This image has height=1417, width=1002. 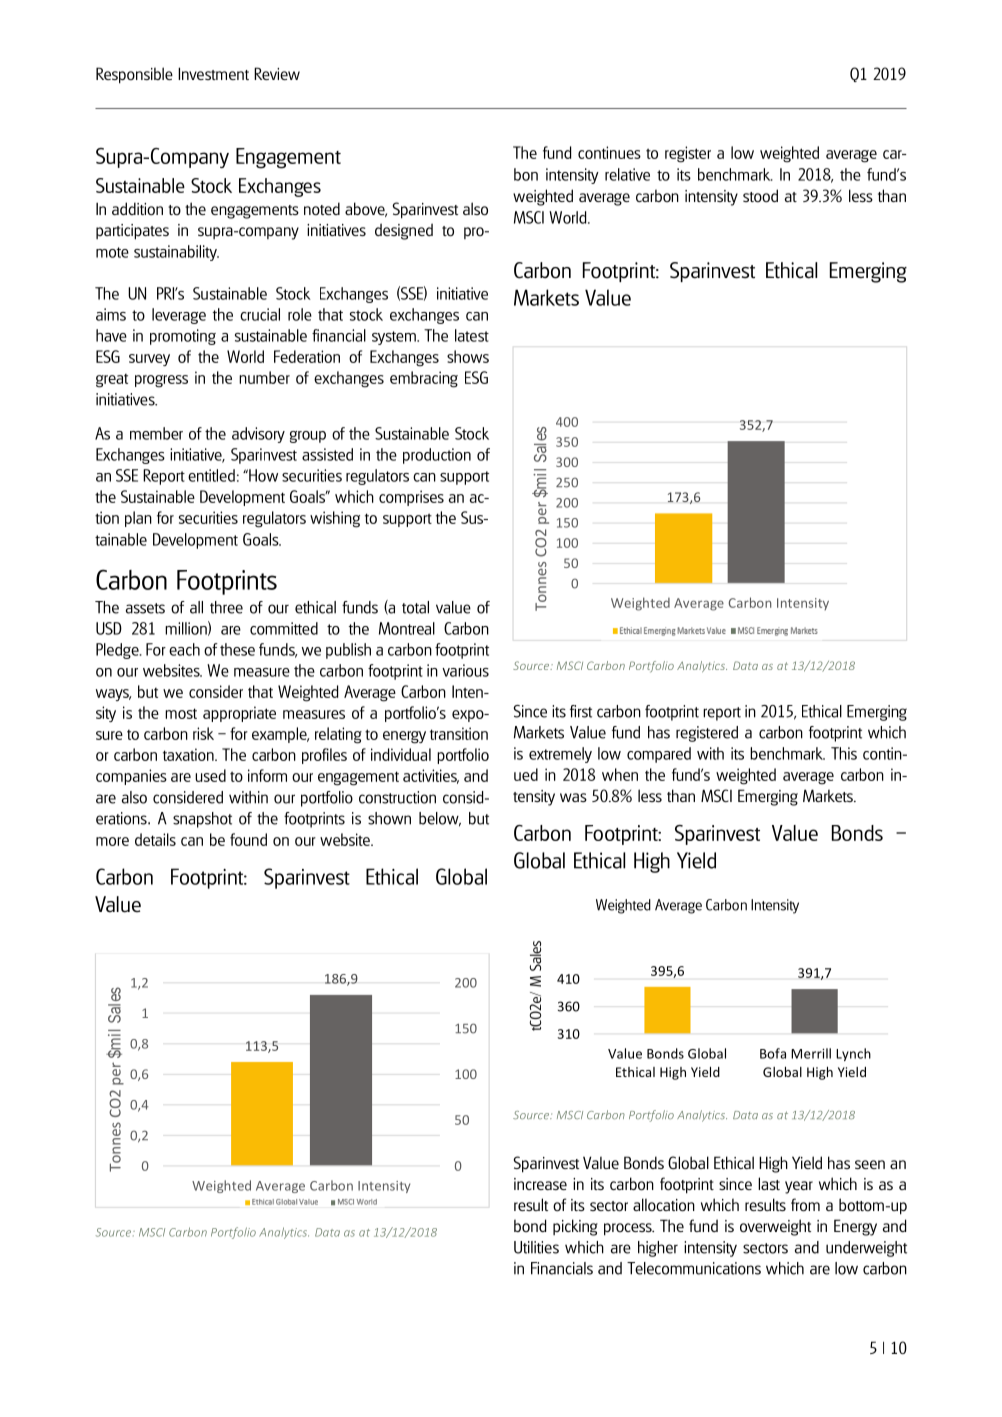 I want to click on promoting, so click(x=183, y=337).
